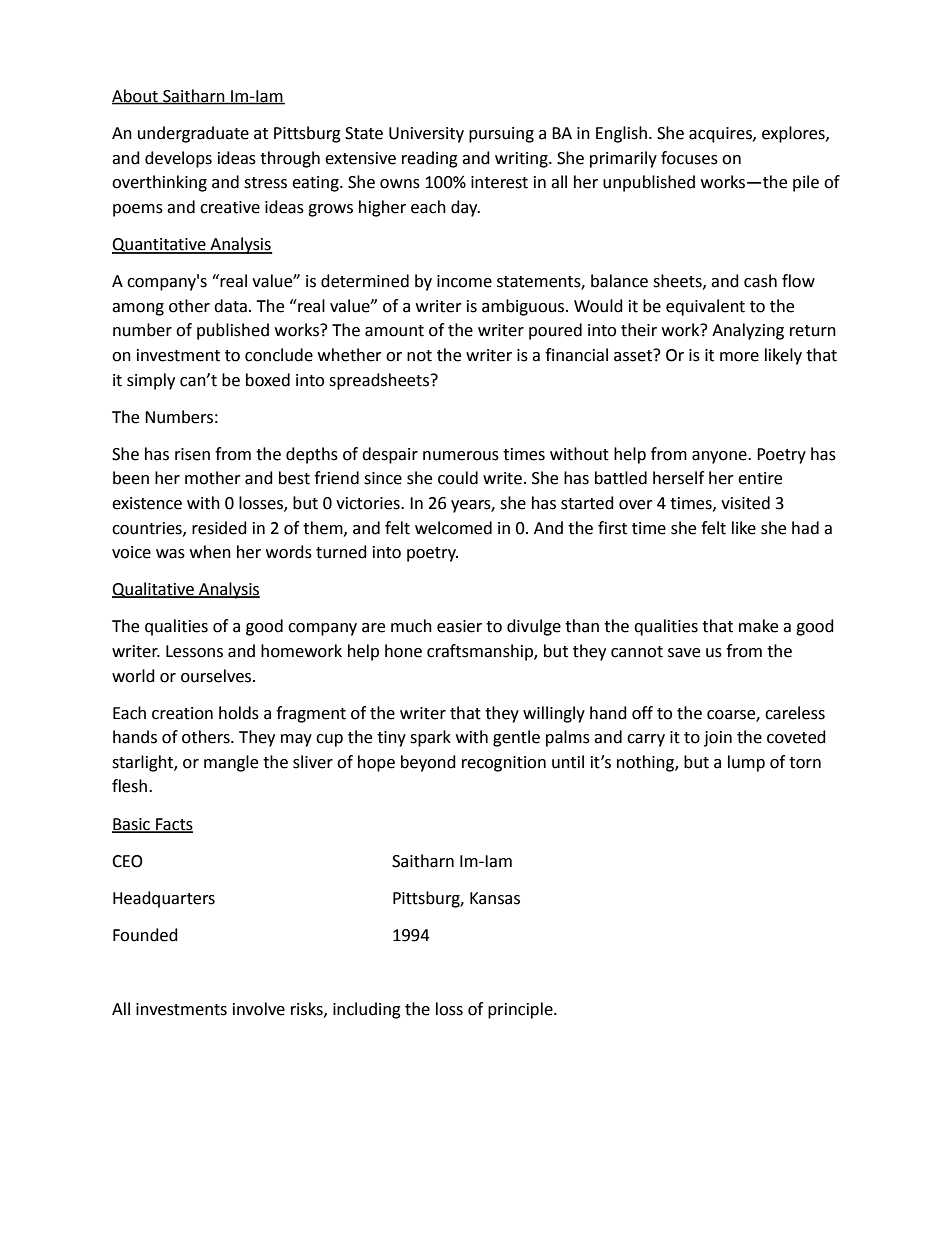 The image size is (952, 1233). Describe the element at coordinates (194, 651) in the screenshot. I see `Lessons` at that location.
